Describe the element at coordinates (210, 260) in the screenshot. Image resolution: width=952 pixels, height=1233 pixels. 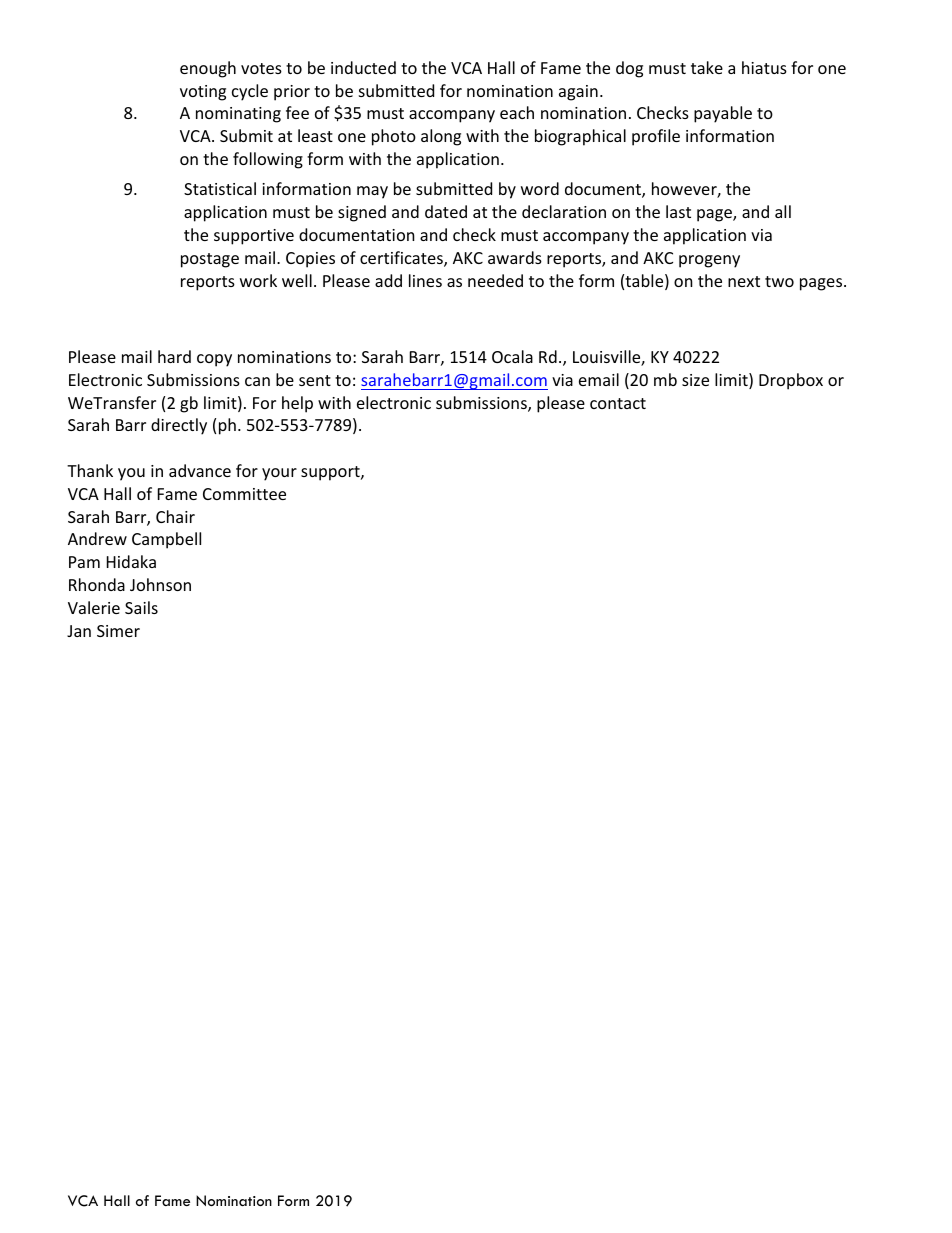
I see `postage` at that location.
